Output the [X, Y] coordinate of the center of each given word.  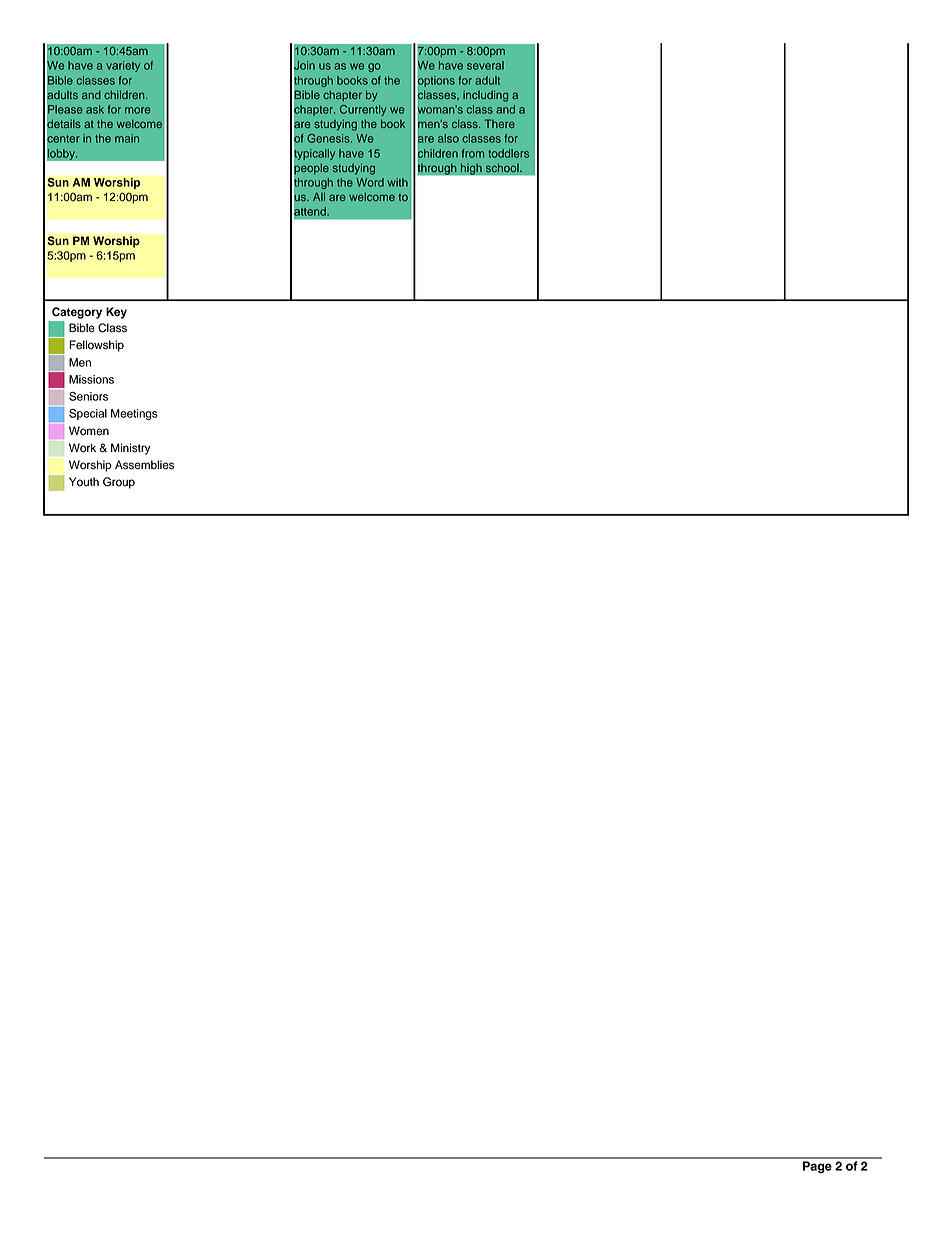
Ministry [131, 449]
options [435, 81]
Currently [363, 110]
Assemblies [144, 465]
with [398, 182]
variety [123, 66]
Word [370, 182]
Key [116, 313]
